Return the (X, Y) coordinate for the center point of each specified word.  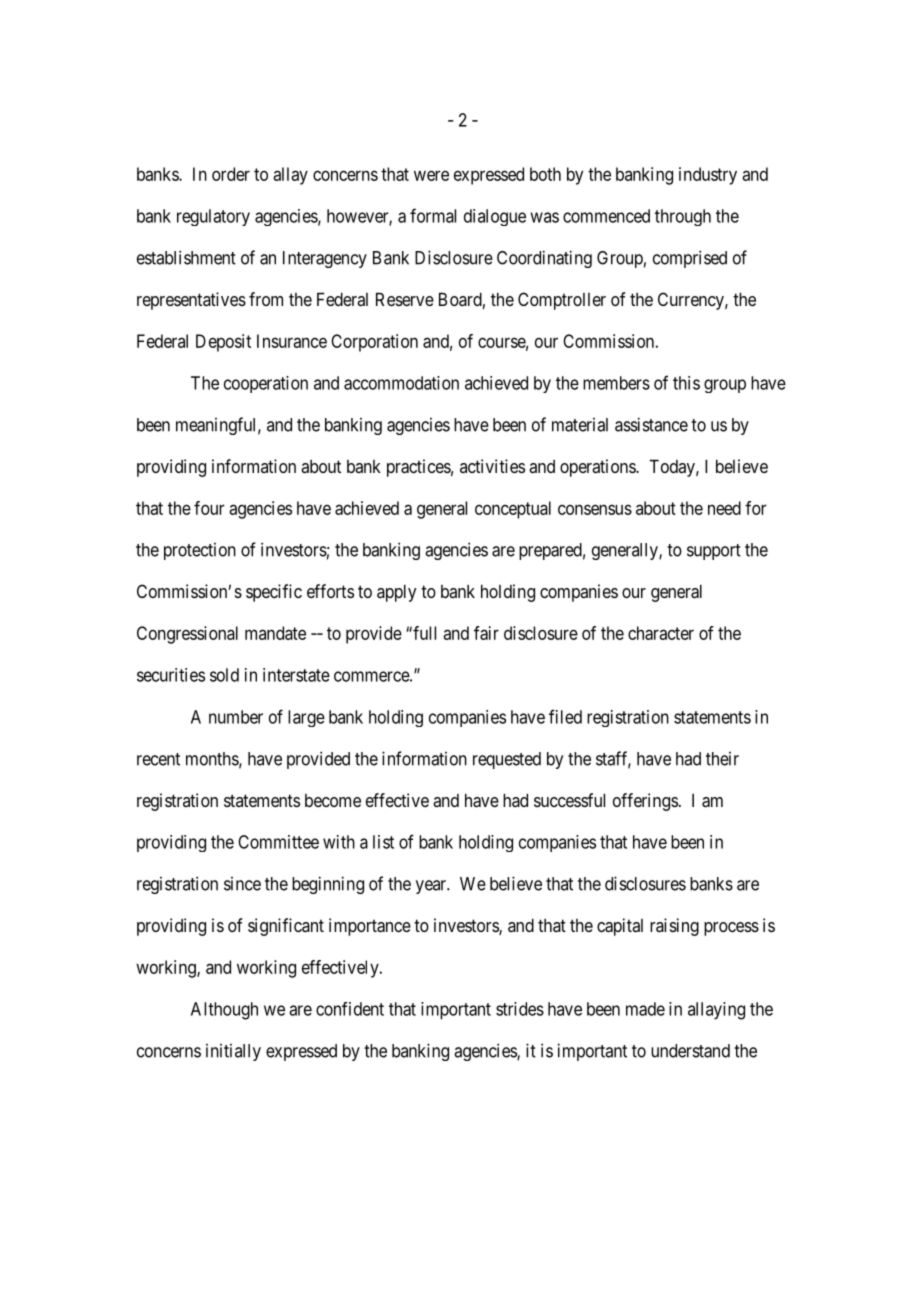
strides (520, 1009)
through (683, 217)
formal (433, 215)
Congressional (187, 635)
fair (486, 633)
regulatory (213, 217)
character (661, 633)
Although (224, 1011)
